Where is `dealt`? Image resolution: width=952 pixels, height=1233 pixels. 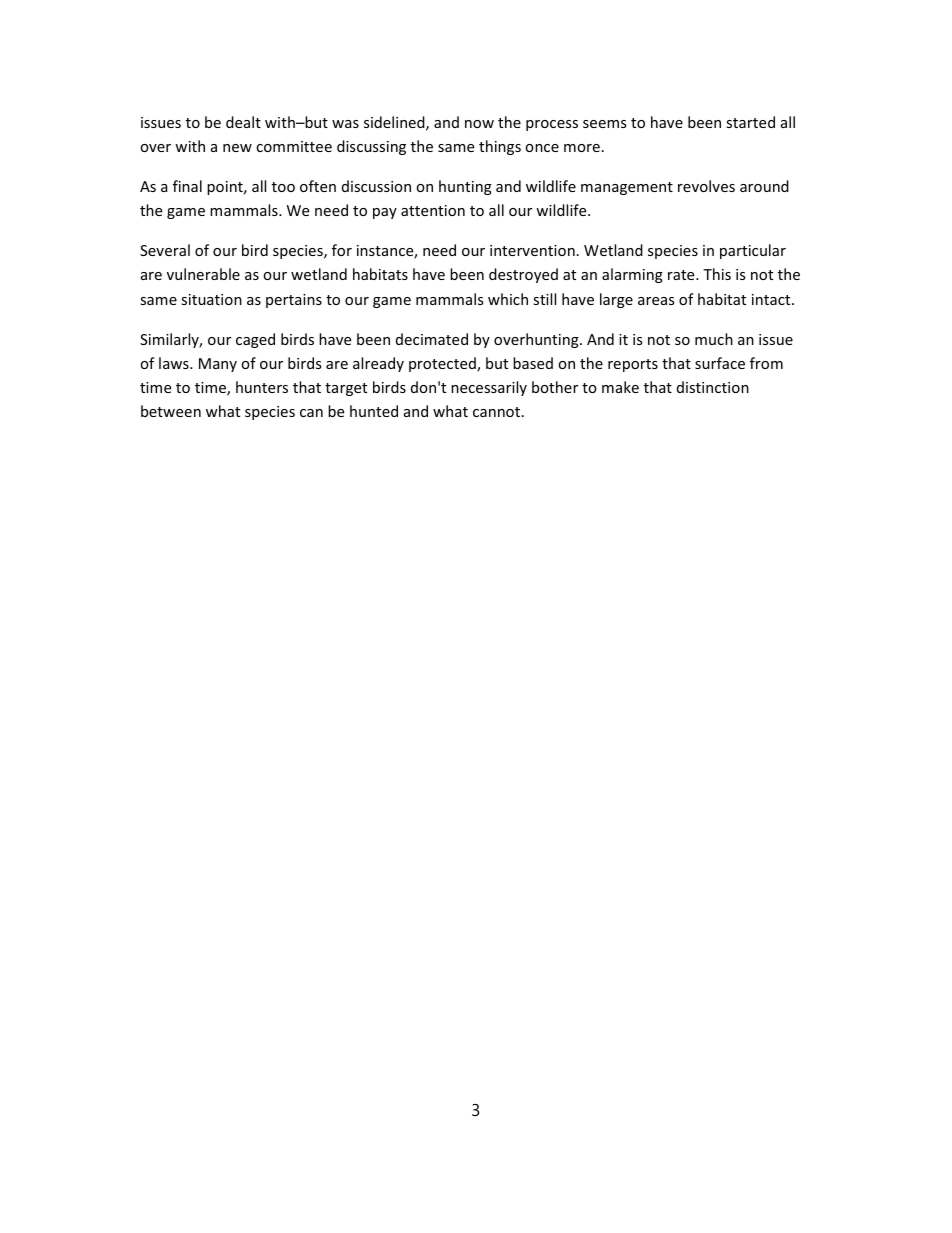
dealt is located at coordinates (243, 122).
